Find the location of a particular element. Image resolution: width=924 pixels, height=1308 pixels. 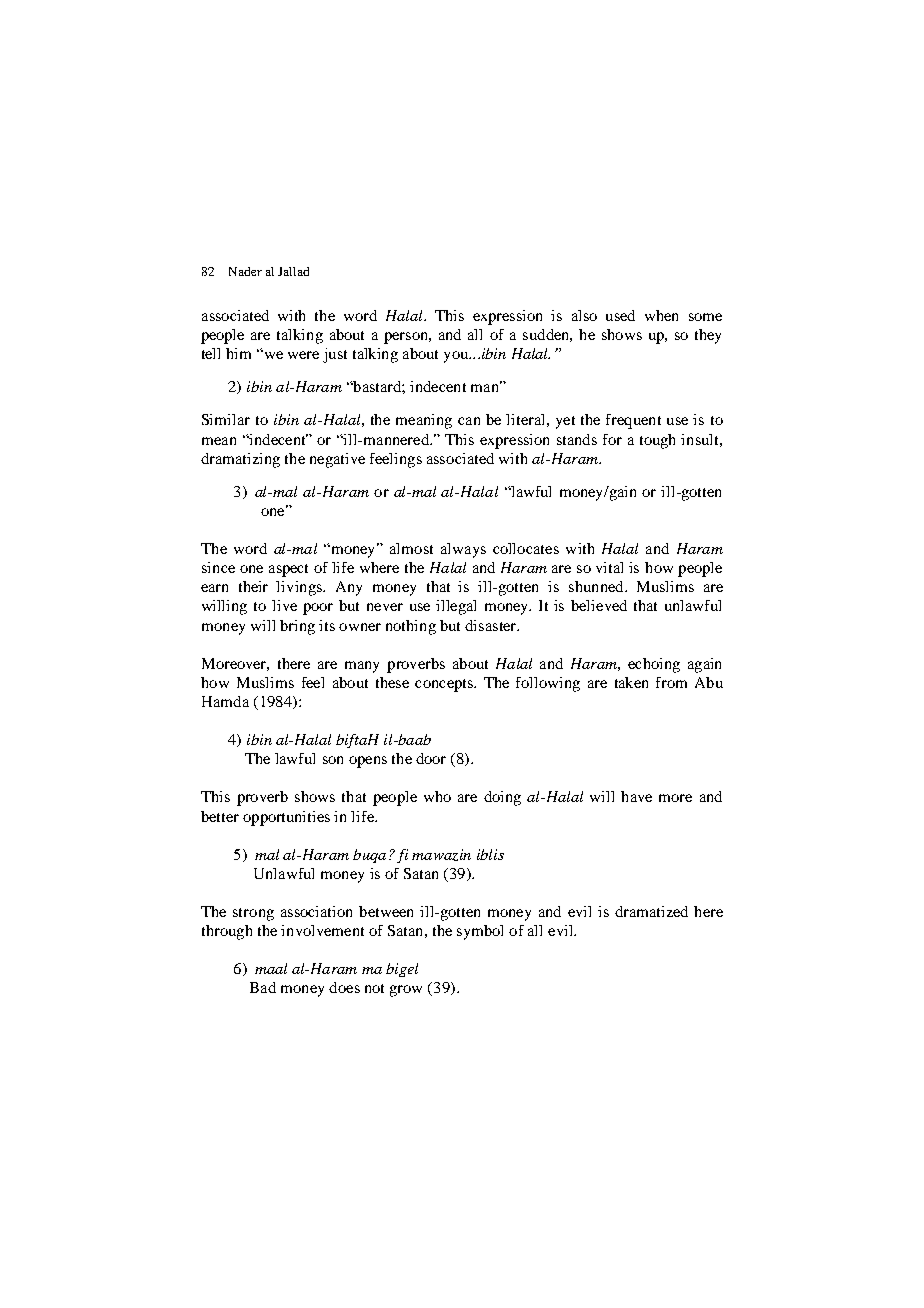

Nader is located at coordinates (245, 271).
